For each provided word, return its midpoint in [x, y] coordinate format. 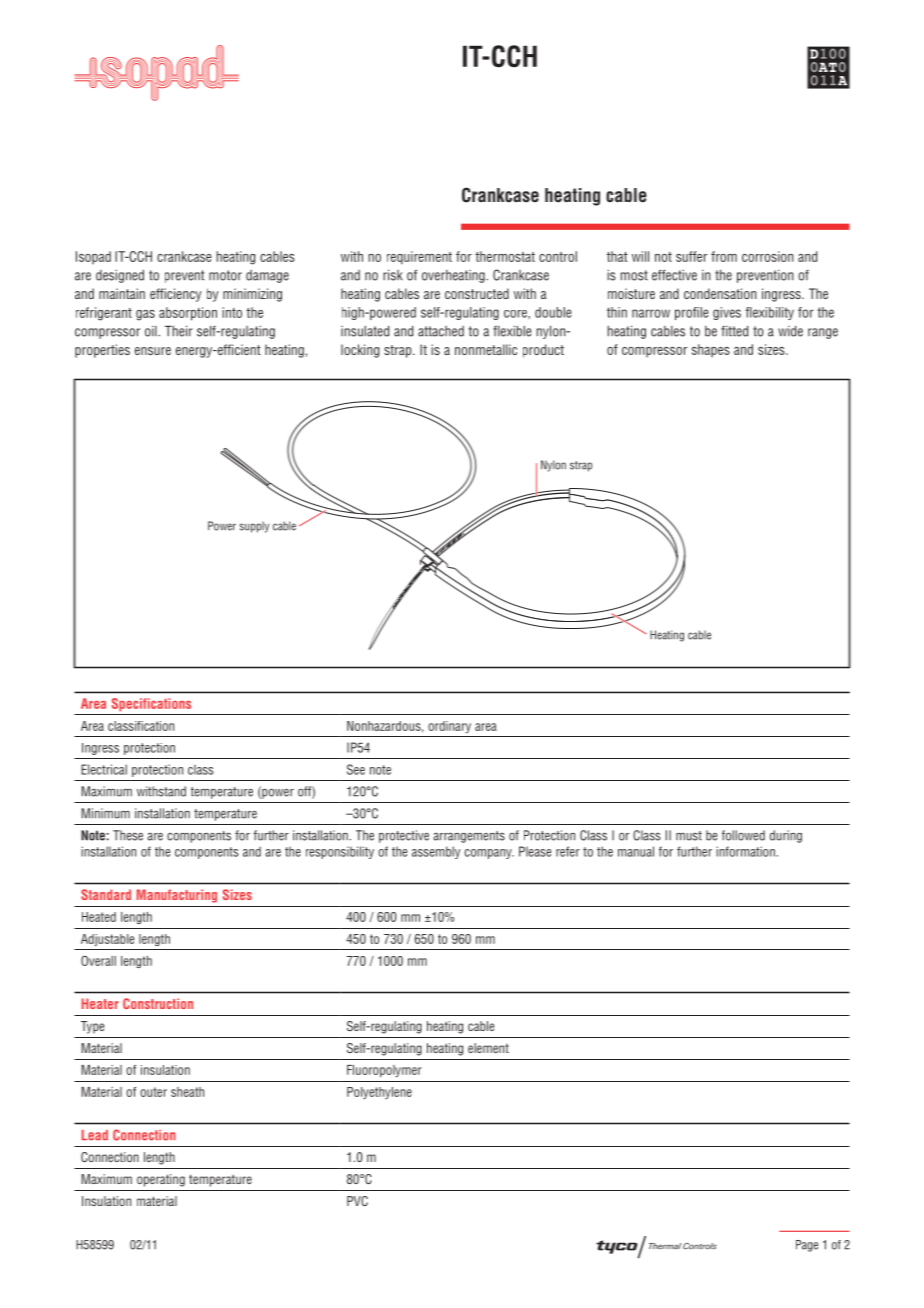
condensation [720, 293]
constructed [477, 293]
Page [807, 1246]
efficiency [176, 295]
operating [161, 1180]
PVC [357, 1201]
